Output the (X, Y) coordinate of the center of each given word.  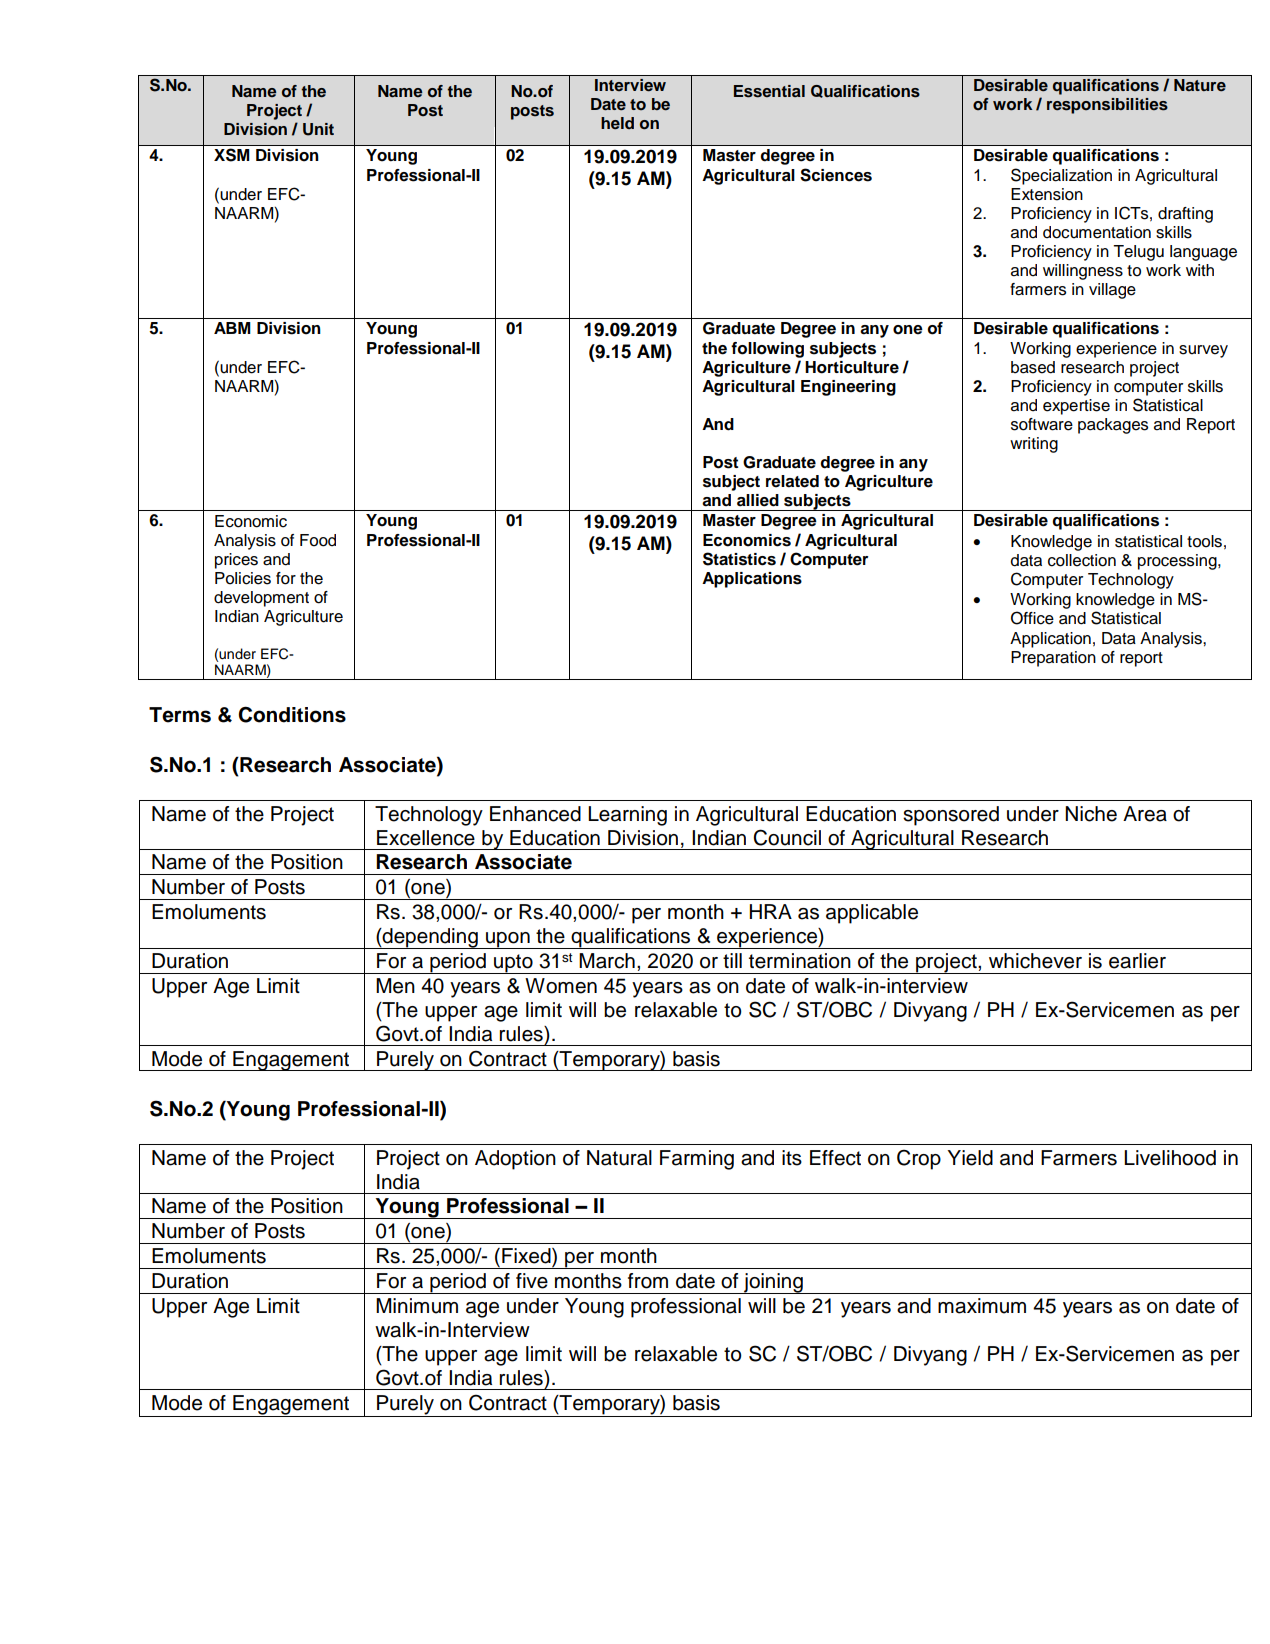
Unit (318, 129)
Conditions (292, 714)
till (732, 960)
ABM (232, 328)
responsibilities (1107, 106)
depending (430, 938)
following (767, 350)
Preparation (1053, 659)
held (617, 123)
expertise (1076, 407)
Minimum (417, 1306)
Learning (627, 816)
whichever (1035, 961)
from (648, 1281)
